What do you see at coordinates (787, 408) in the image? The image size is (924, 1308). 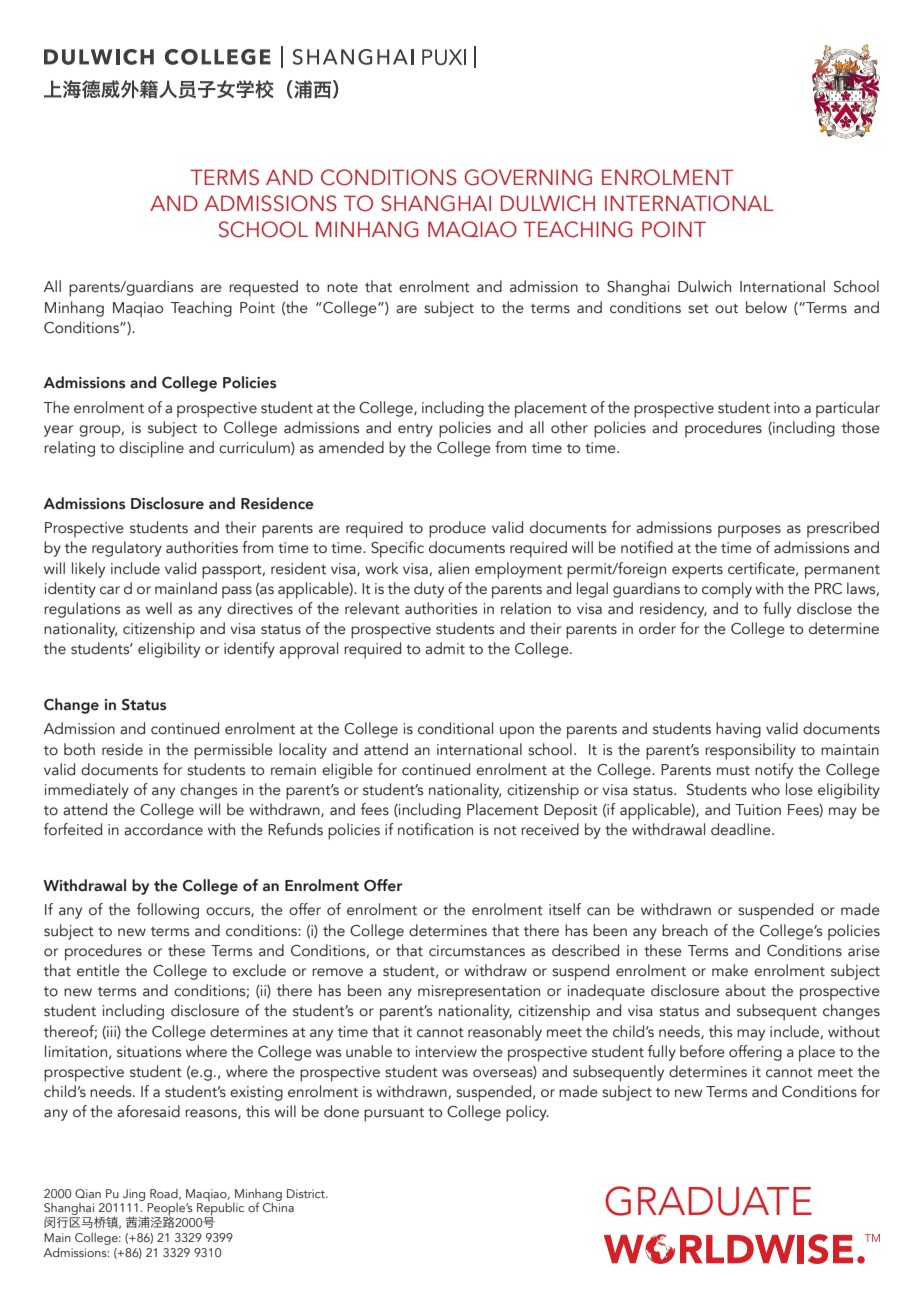 I see `into` at bounding box center [787, 408].
